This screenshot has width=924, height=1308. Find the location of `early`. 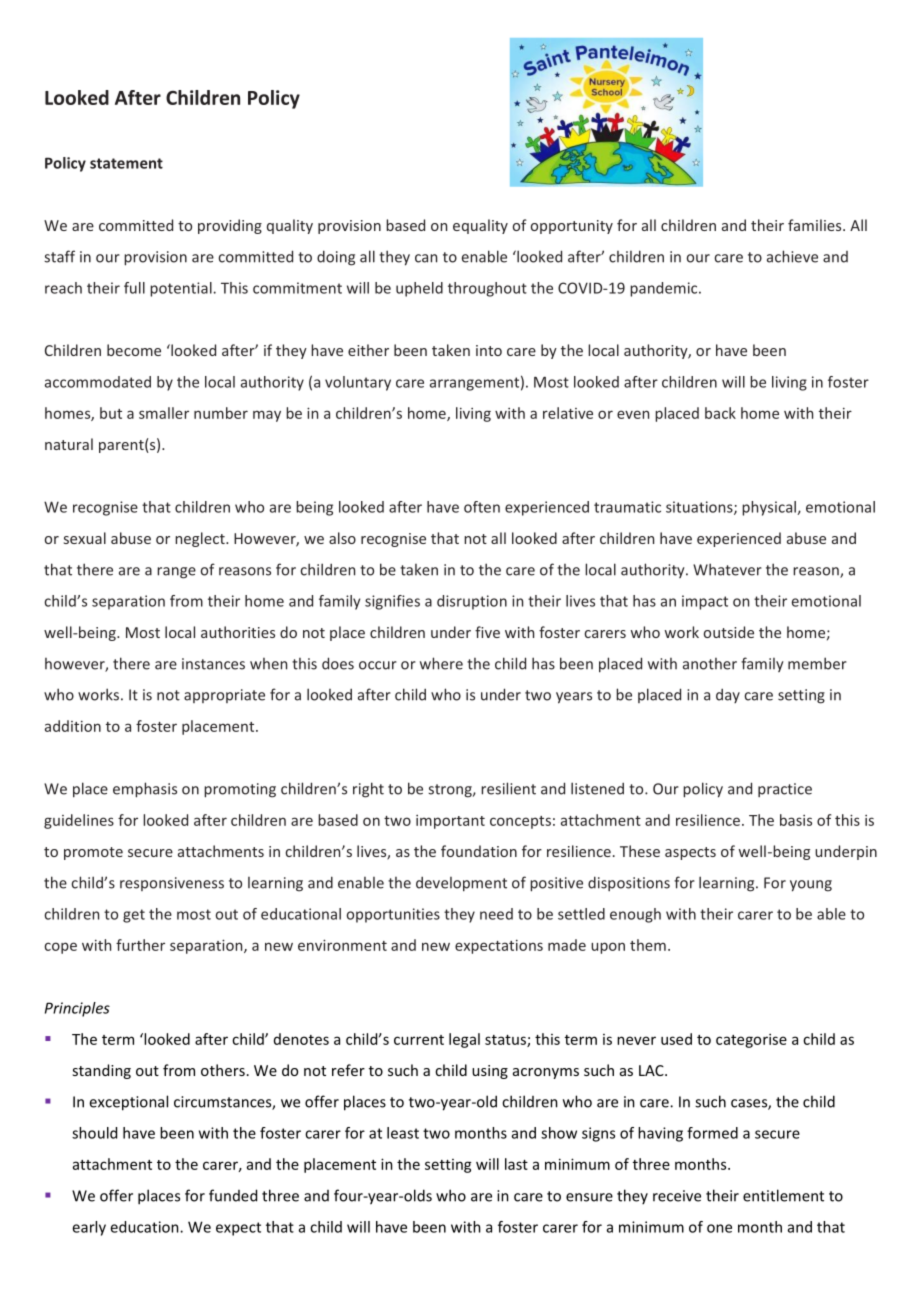

early is located at coordinates (89, 1228).
